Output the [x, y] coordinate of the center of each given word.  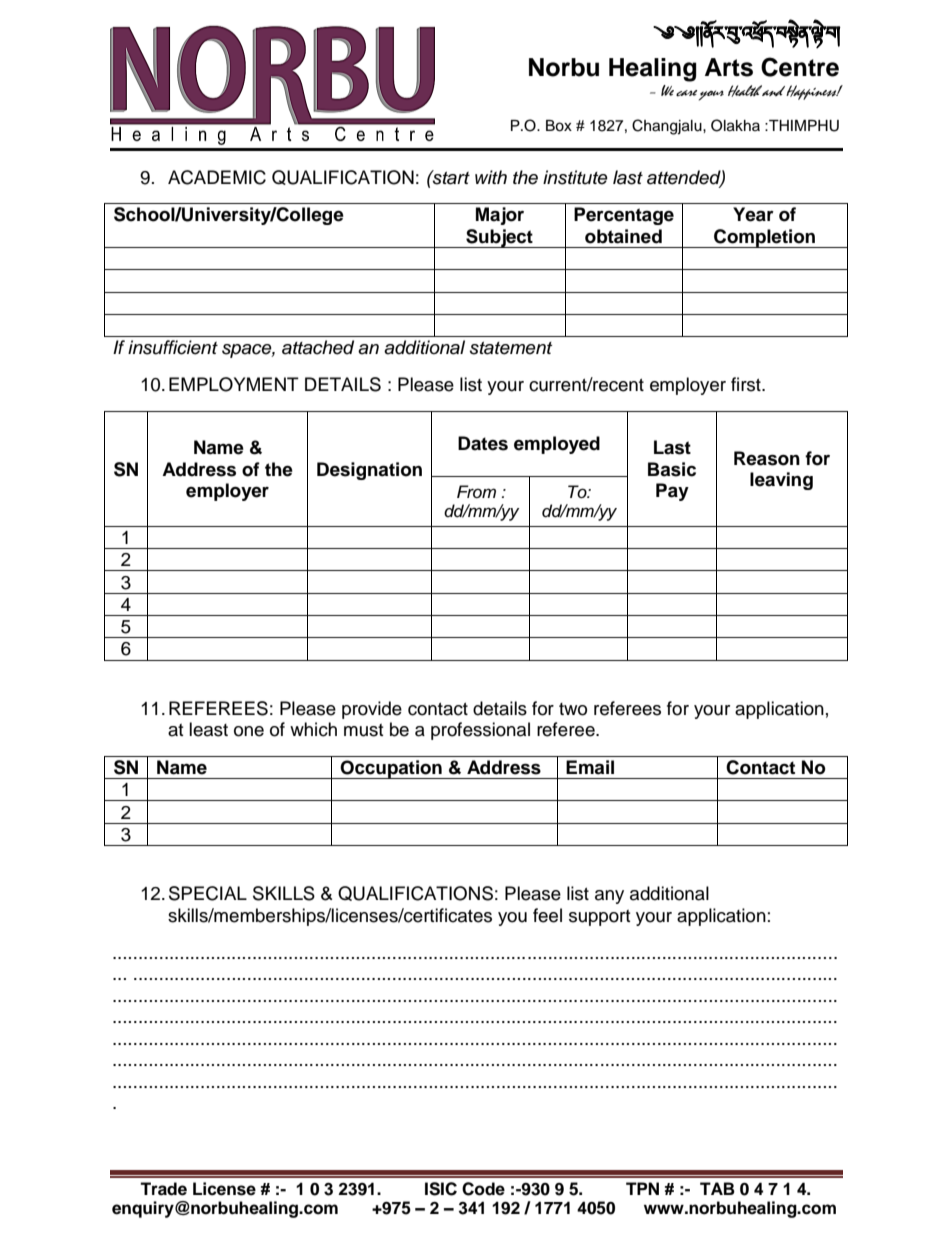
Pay [672, 492]
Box [559, 126]
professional [480, 731]
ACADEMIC [217, 177]
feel [547, 915]
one [249, 731]
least [208, 729]
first [747, 384]
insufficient [173, 347]
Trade [163, 1189]
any [609, 897]
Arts [729, 67]
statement [511, 348]
